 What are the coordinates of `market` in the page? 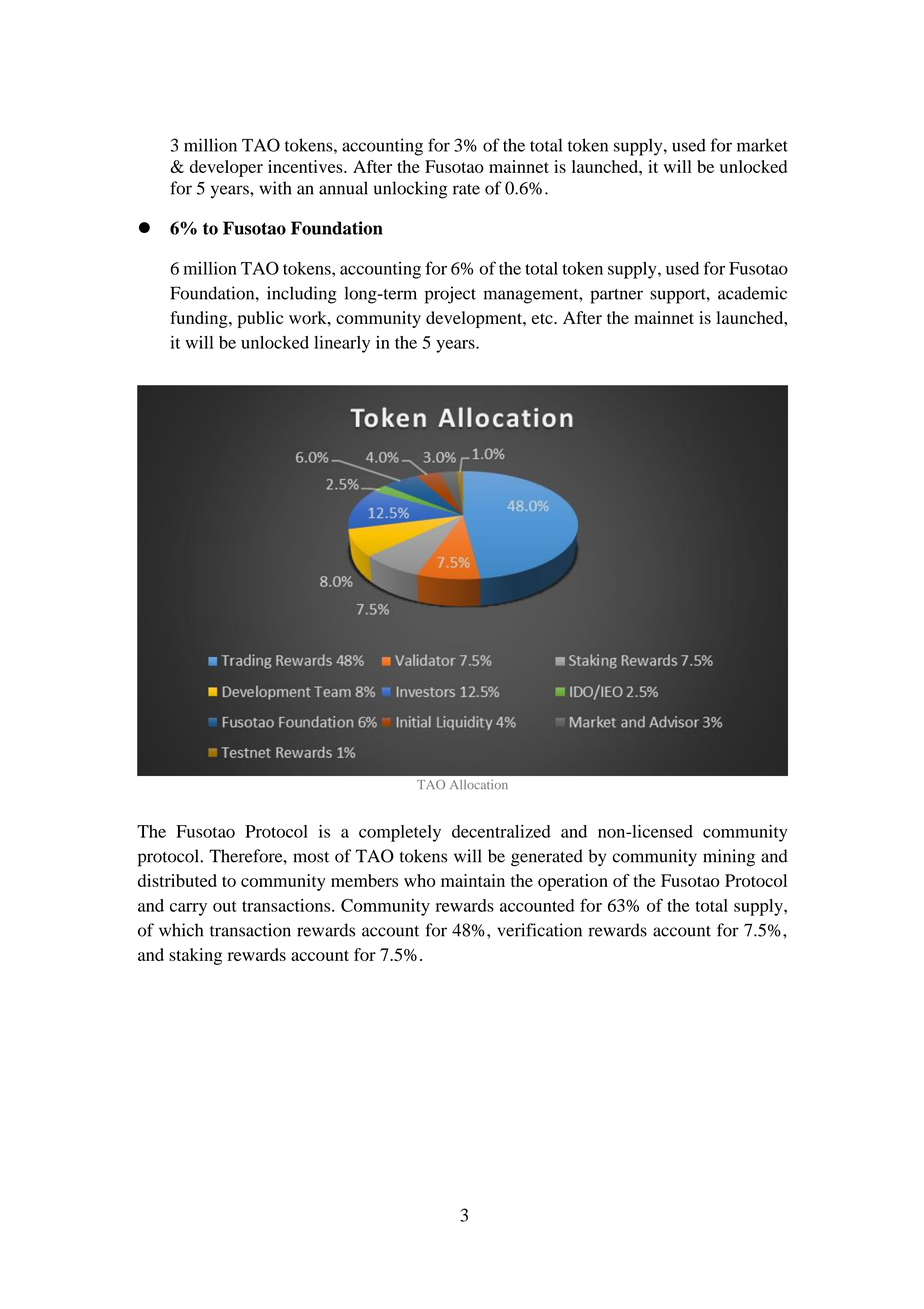 It's located at (762, 145).
